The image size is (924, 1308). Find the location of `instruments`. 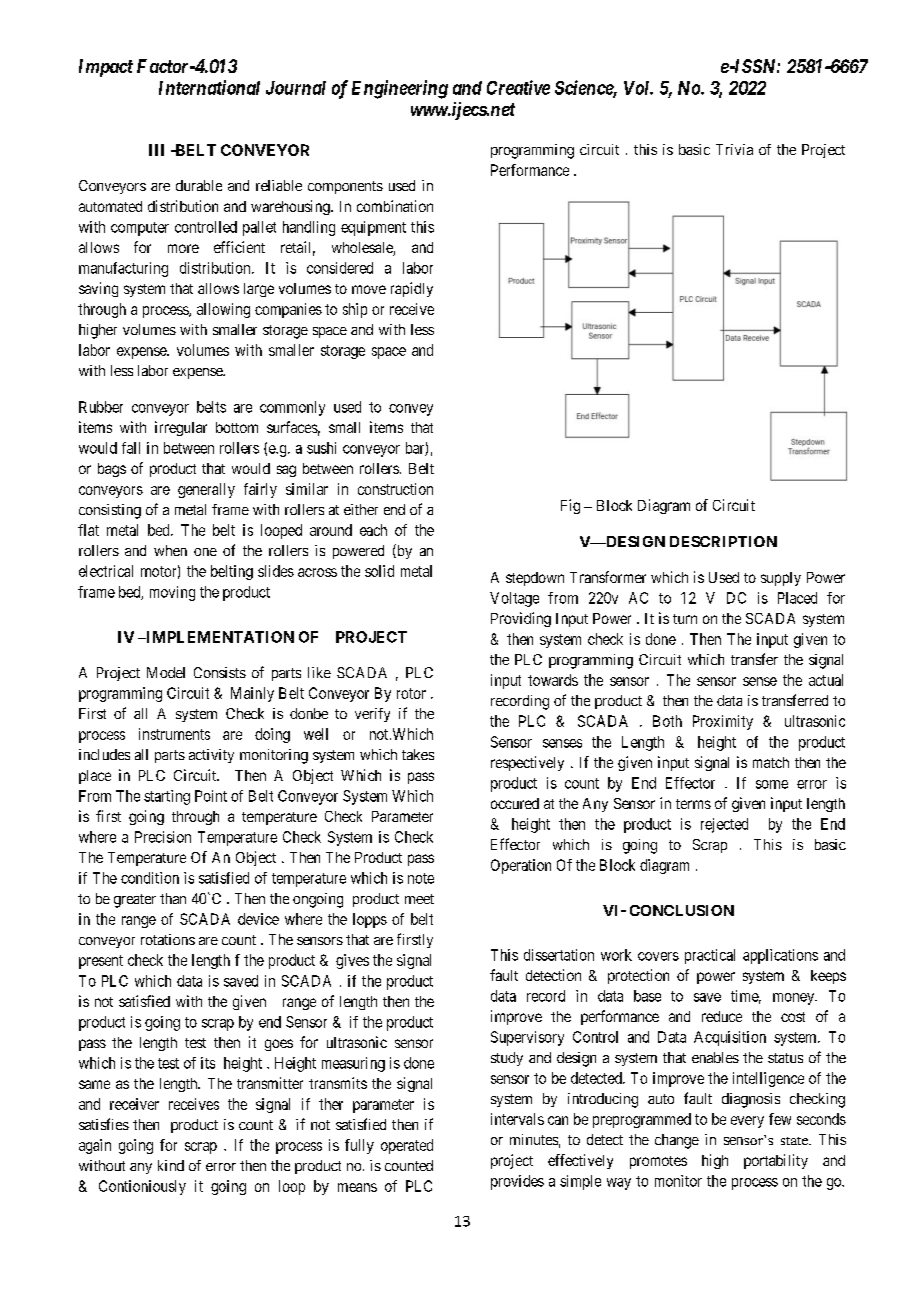

instruments is located at coordinates (174, 734).
